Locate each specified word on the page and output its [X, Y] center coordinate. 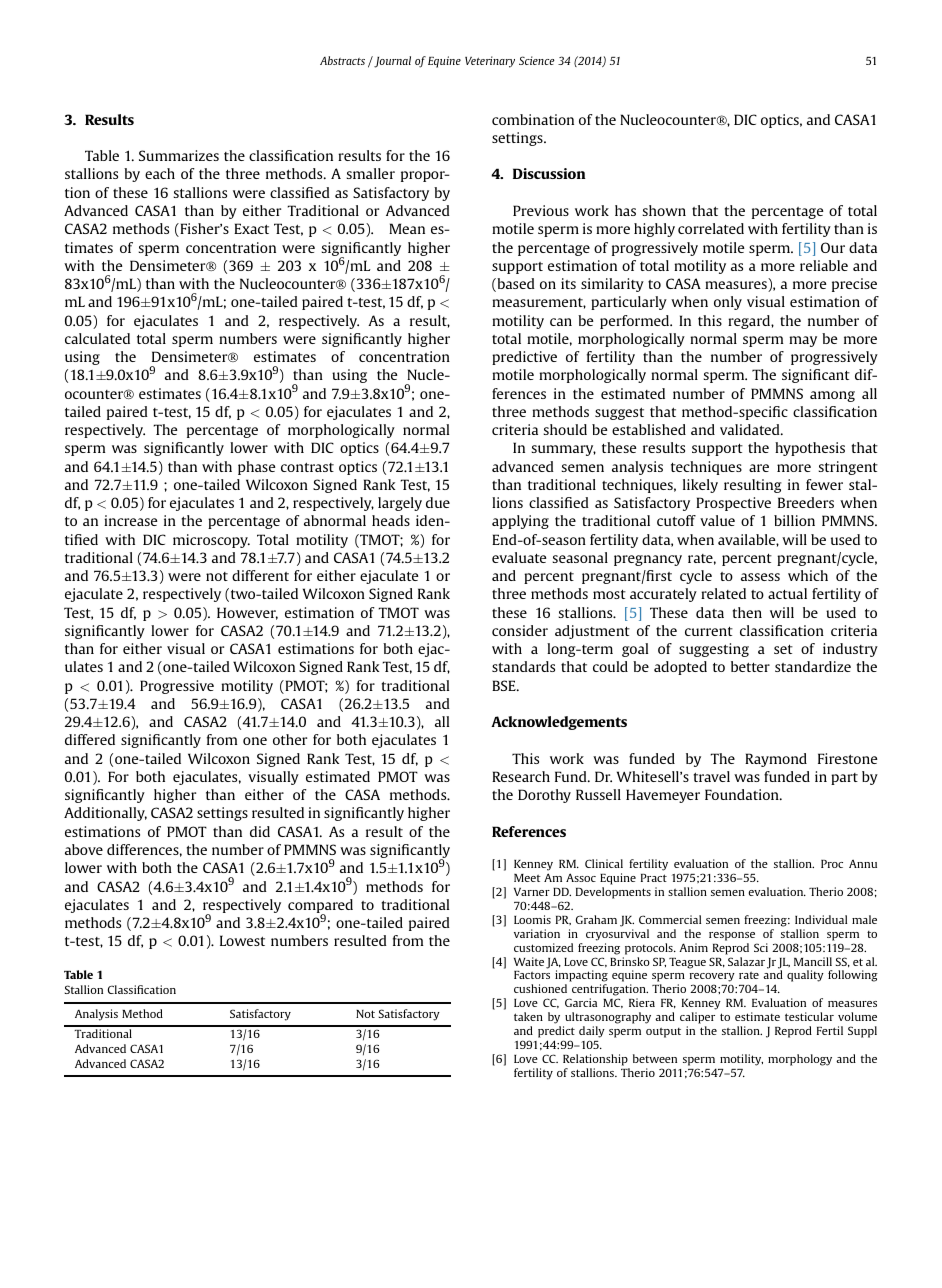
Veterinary [490, 62]
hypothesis [810, 449]
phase [257, 468]
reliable [824, 265]
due [438, 502]
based [515, 285]
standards [523, 666]
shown [664, 210]
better [750, 666]
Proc [832, 864]
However [247, 613]
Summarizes [179, 155]
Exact [251, 228]
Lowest [242, 940]
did [260, 831]
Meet [527, 878]
